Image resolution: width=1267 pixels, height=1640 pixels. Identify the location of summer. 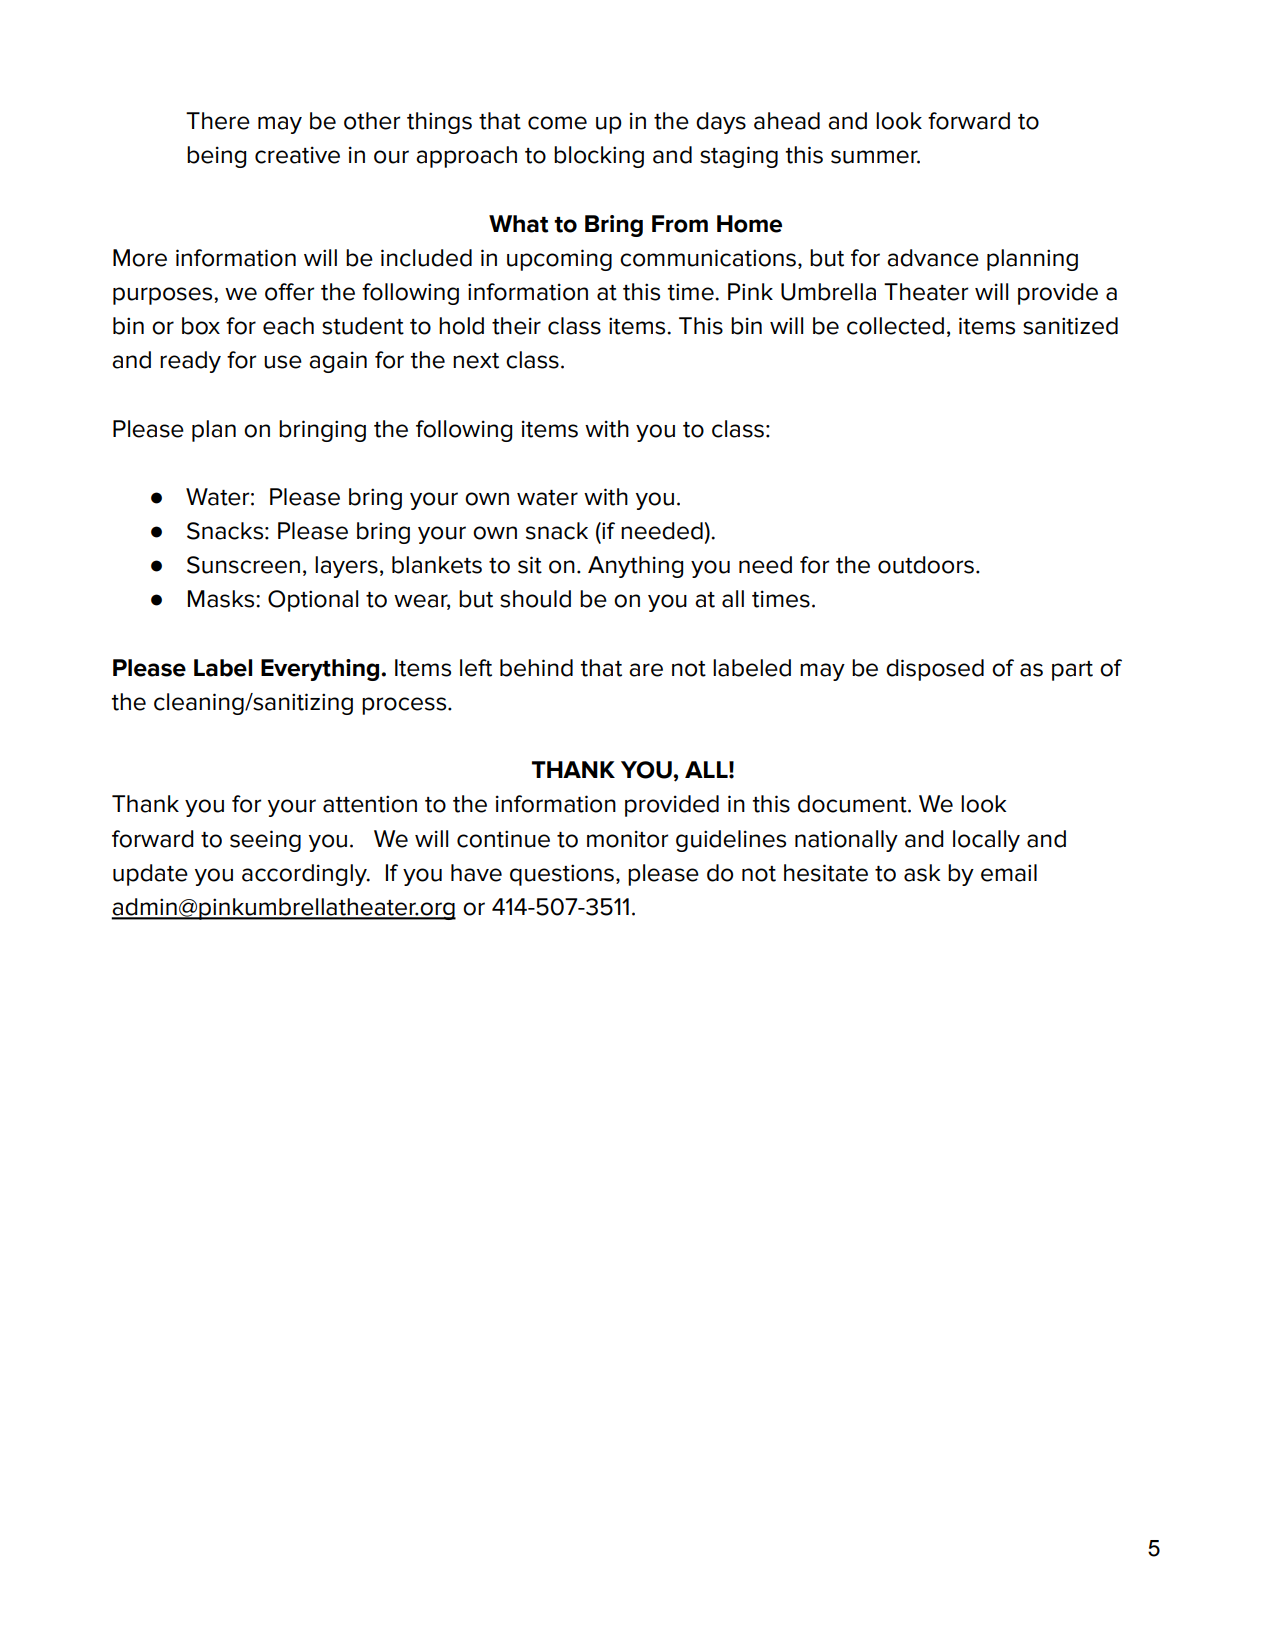
(875, 157).
